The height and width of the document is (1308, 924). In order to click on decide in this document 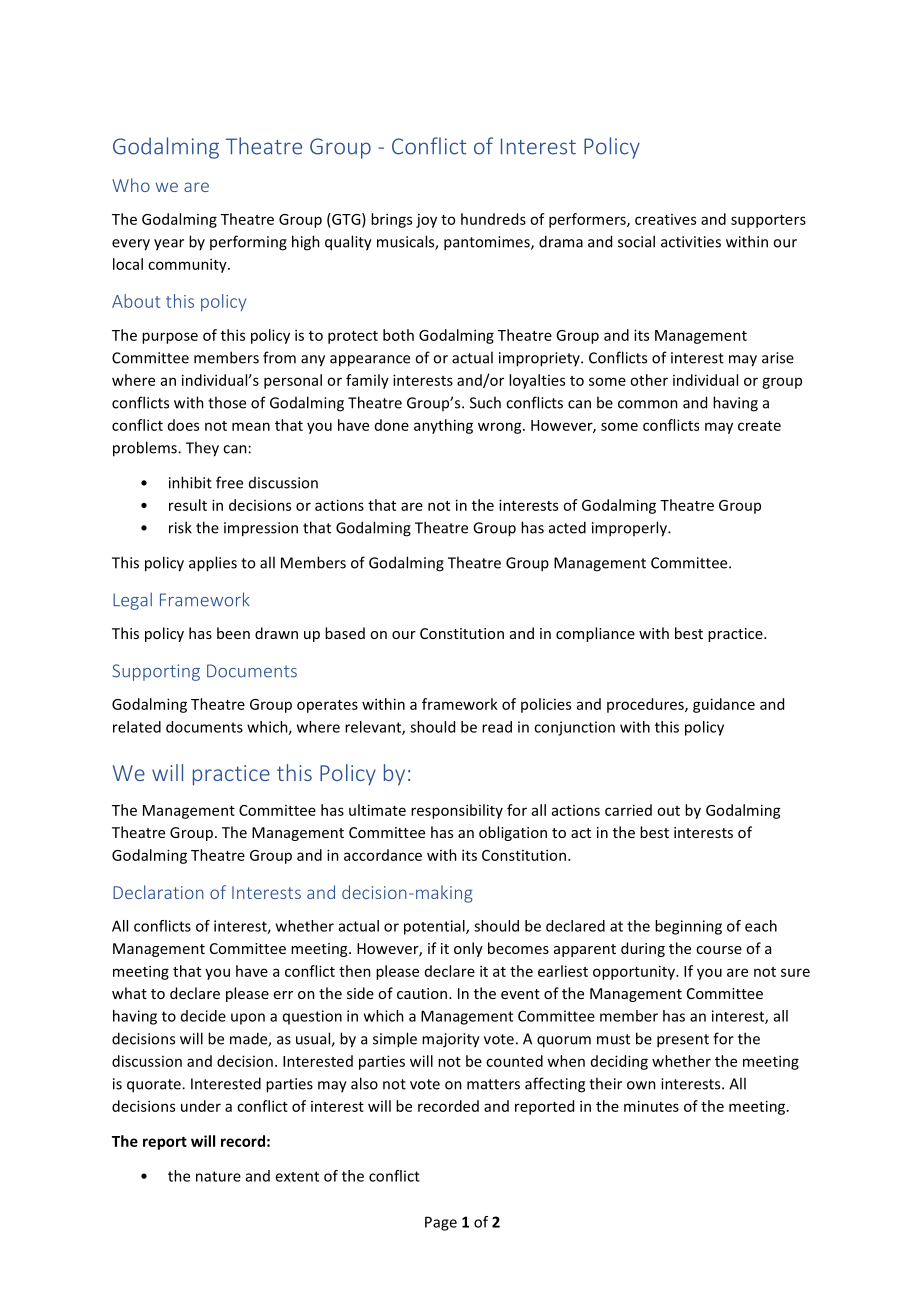, I will do `click(203, 1016)`.
